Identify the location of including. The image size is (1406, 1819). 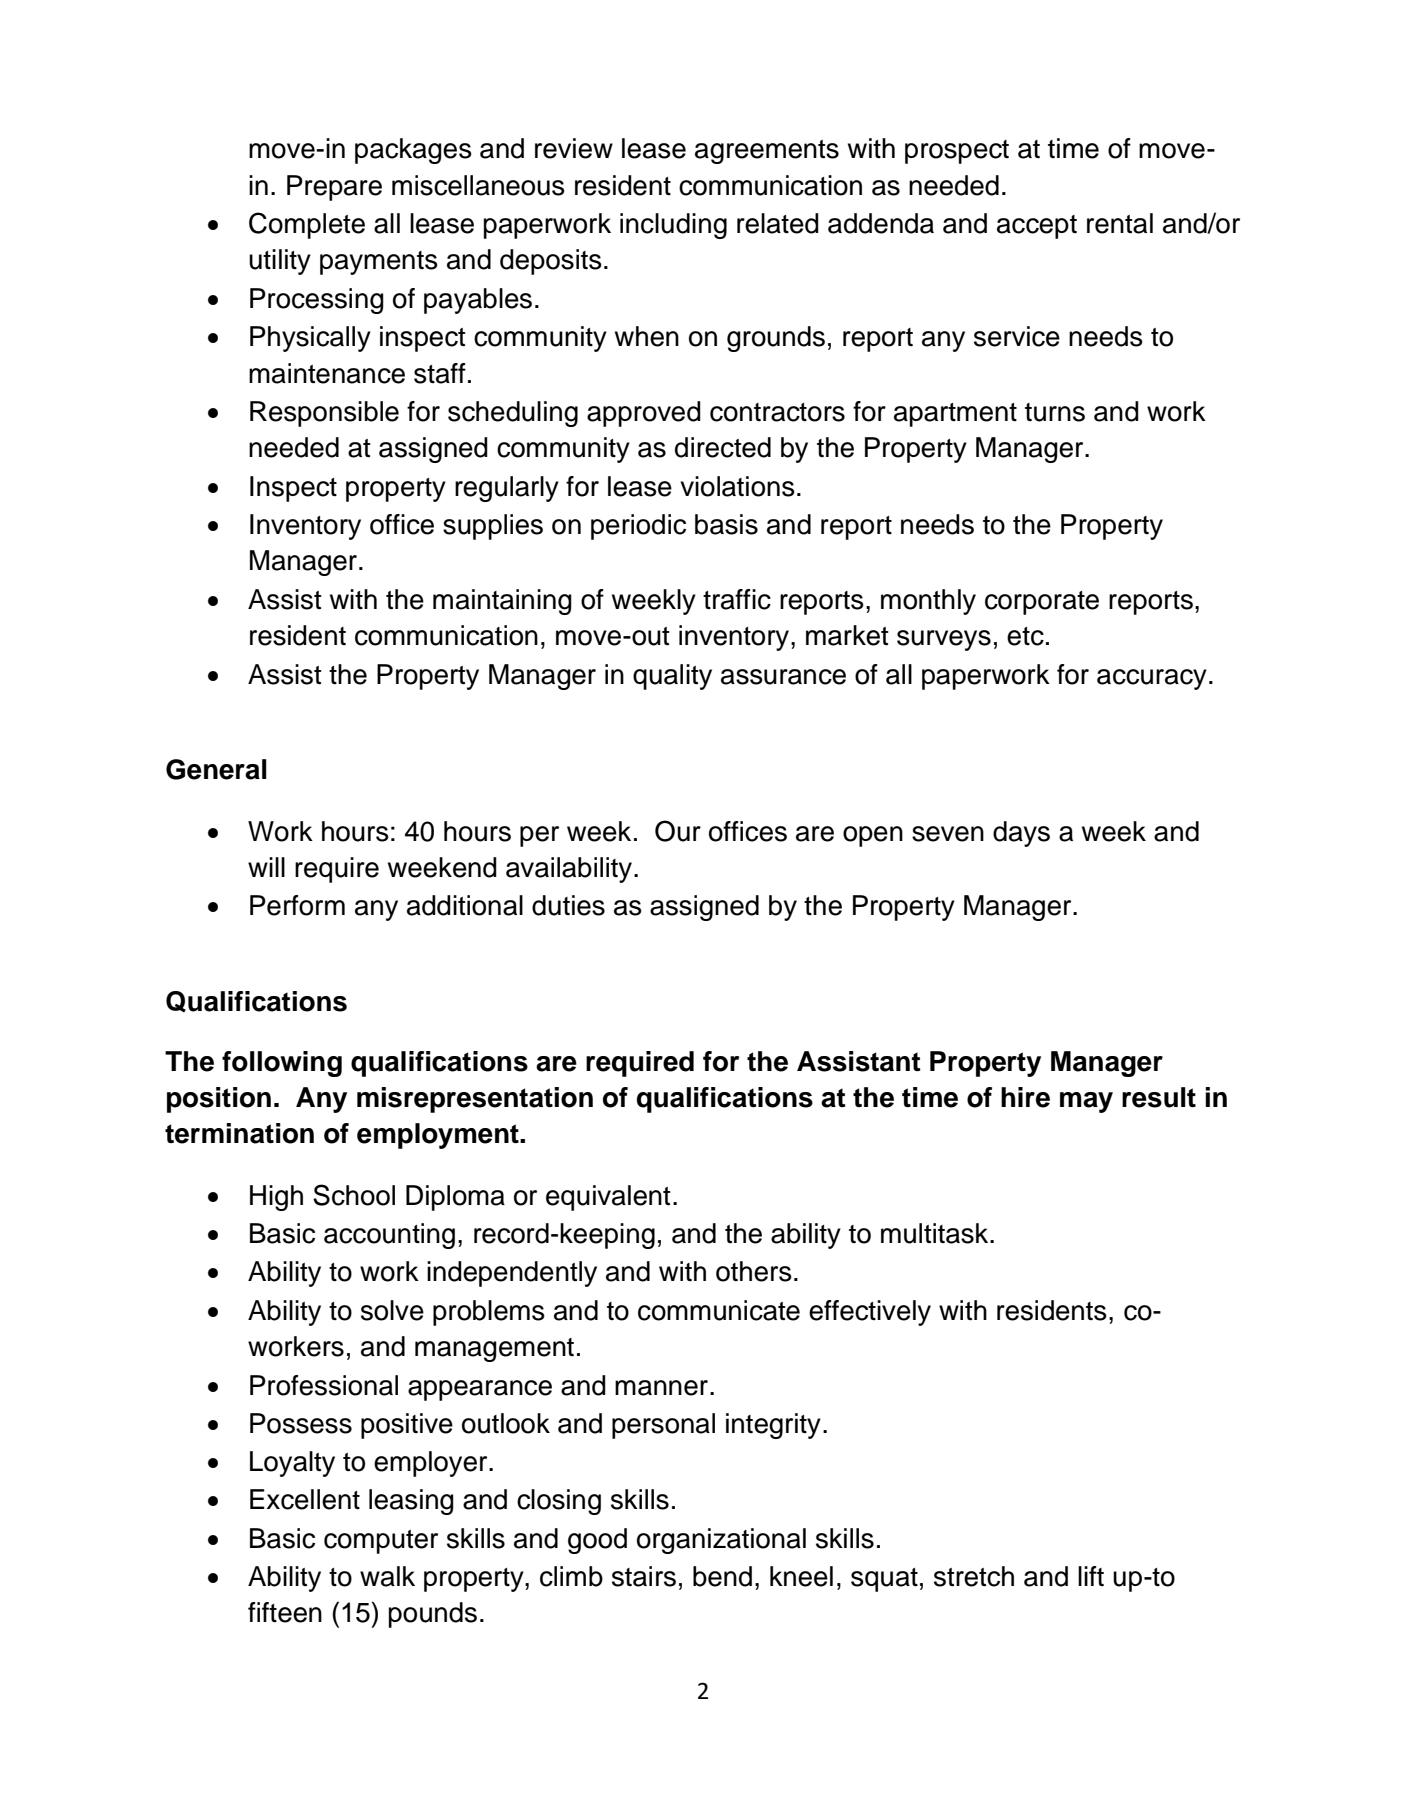
(673, 226).
